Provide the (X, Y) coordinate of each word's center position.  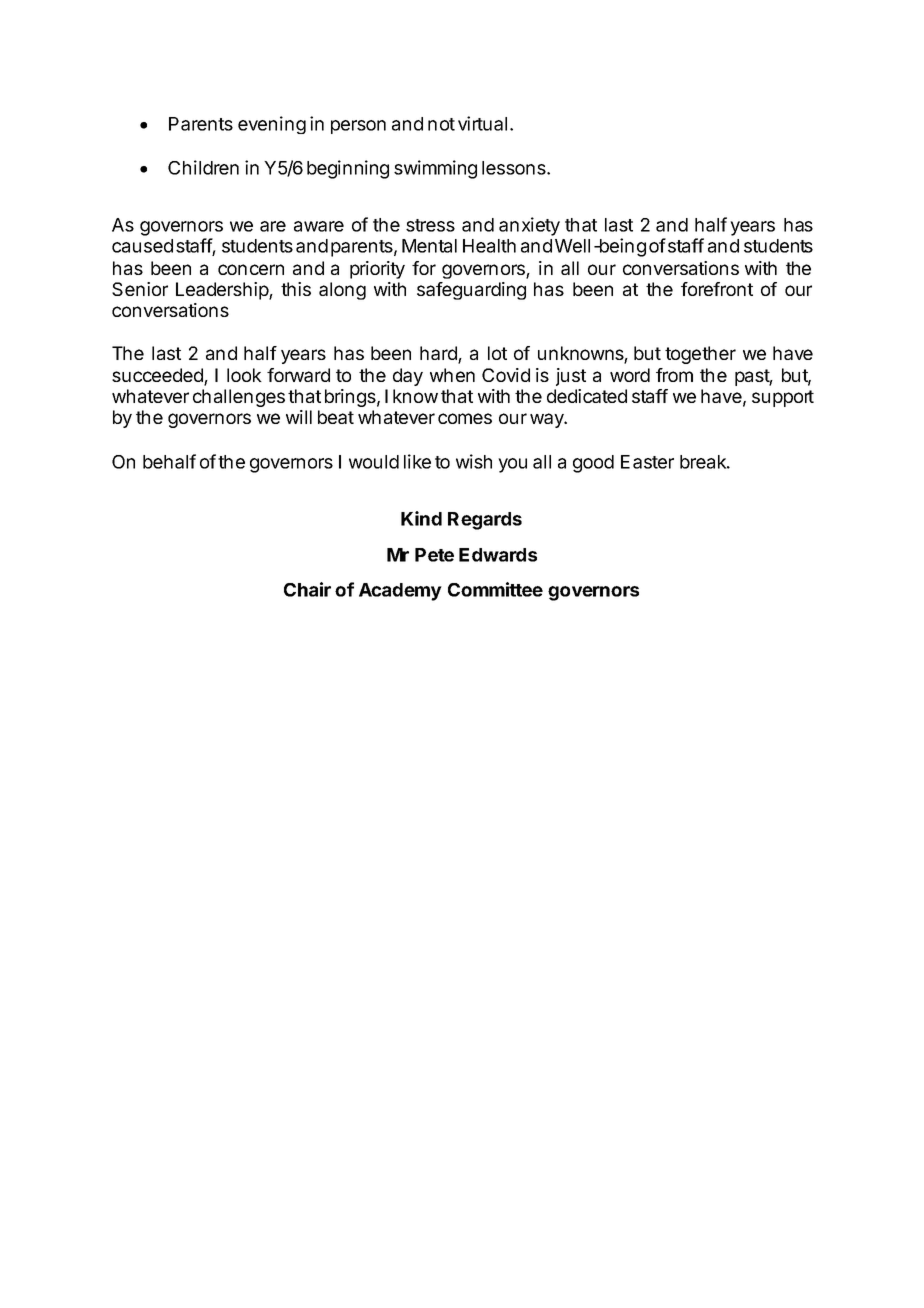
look (244, 375)
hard (439, 354)
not (441, 124)
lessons (515, 168)
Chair (307, 589)
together (700, 355)
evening (272, 125)
